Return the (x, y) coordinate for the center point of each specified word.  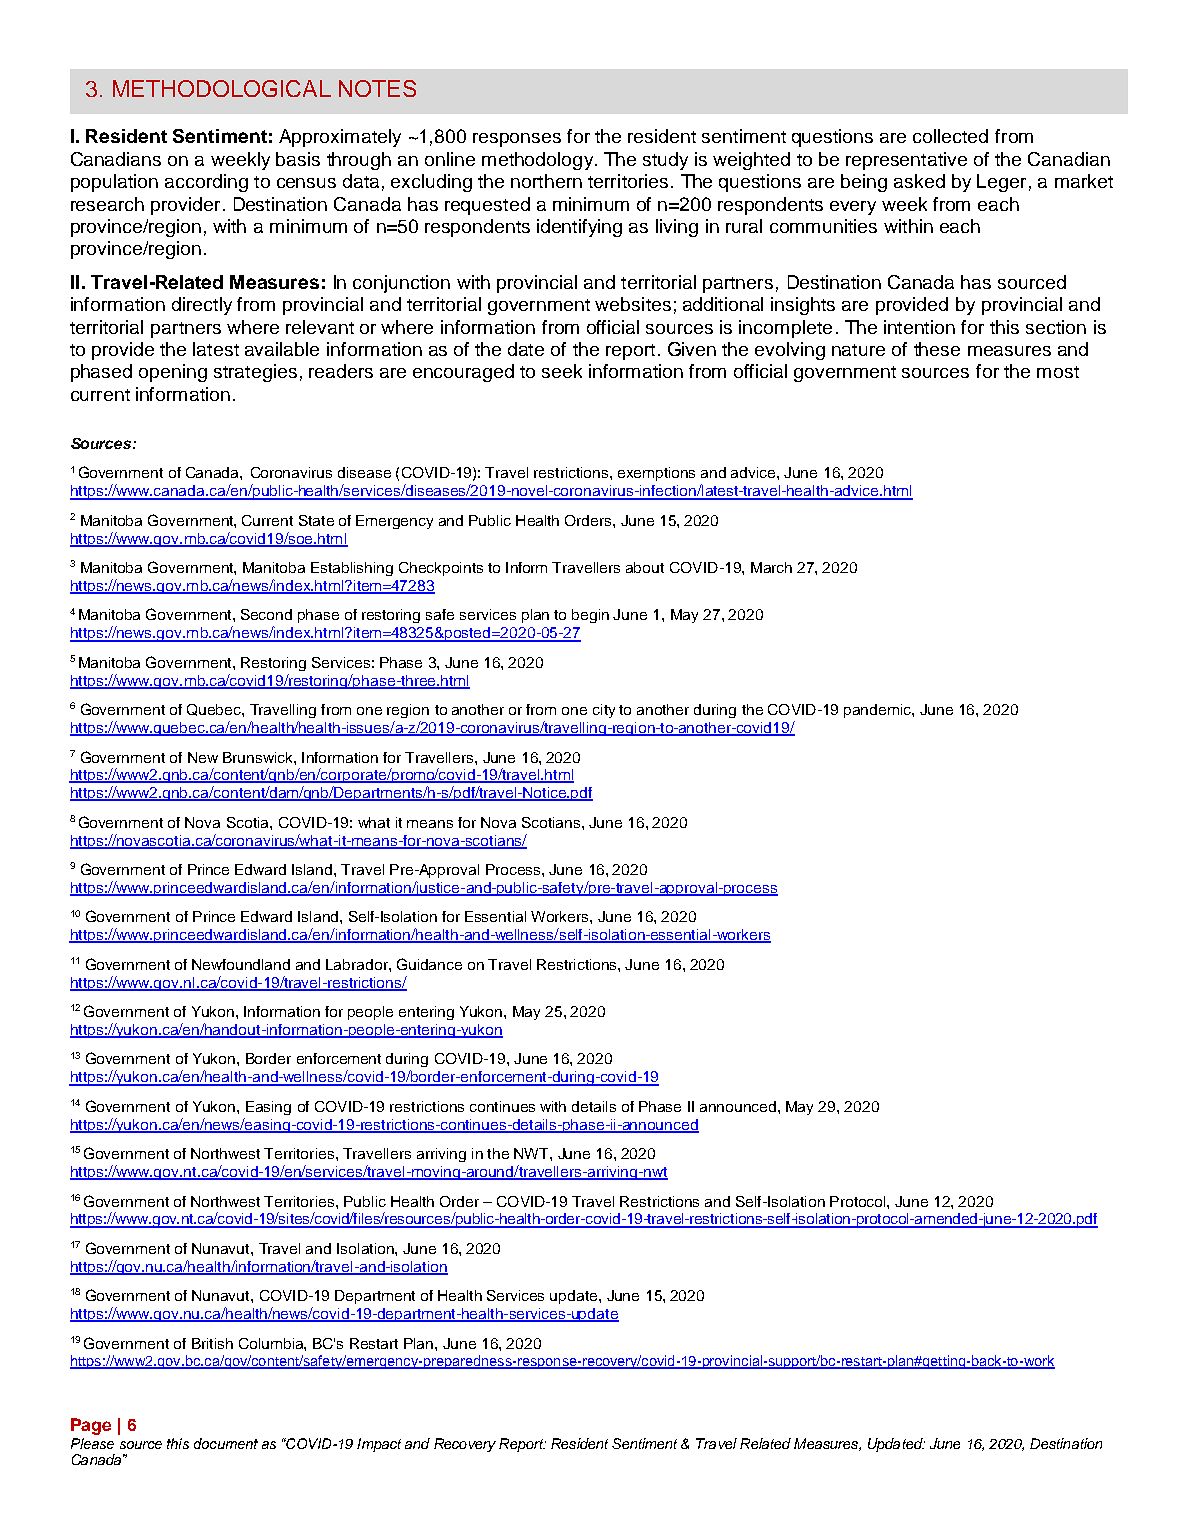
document (226, 1443)
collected (950, 136)
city (604, 711)
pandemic (878, 711)
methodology (539, 161)
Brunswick (259, 757)
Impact (379, 1445)
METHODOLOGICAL (222, 88)
